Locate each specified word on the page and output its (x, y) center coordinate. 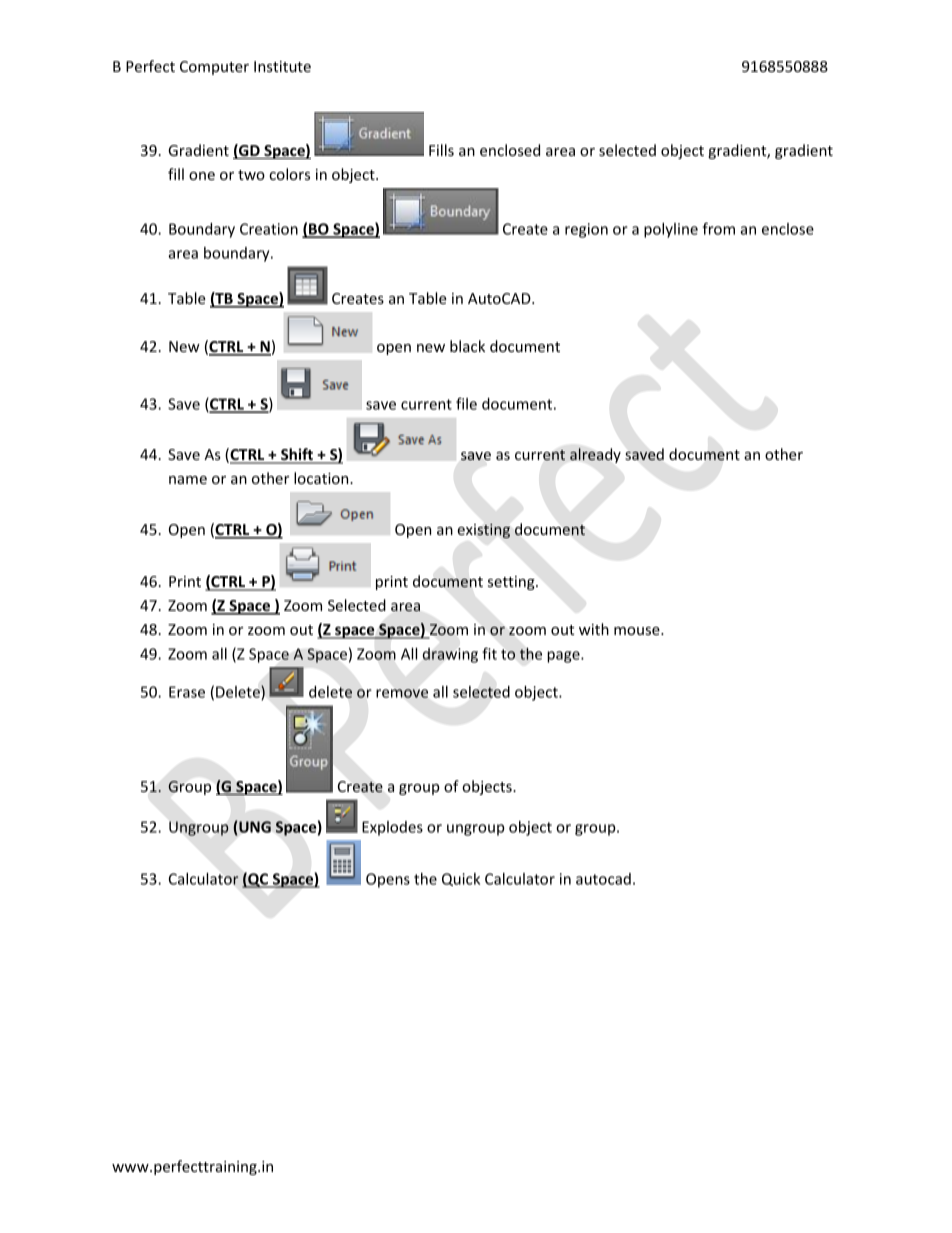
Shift (297, 455)
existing (484, 531)
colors (289, 174)
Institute (282, 66)
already (595, 455)
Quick (461, 879)
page (564, 657)
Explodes (392, 828)
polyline (671, 230)
